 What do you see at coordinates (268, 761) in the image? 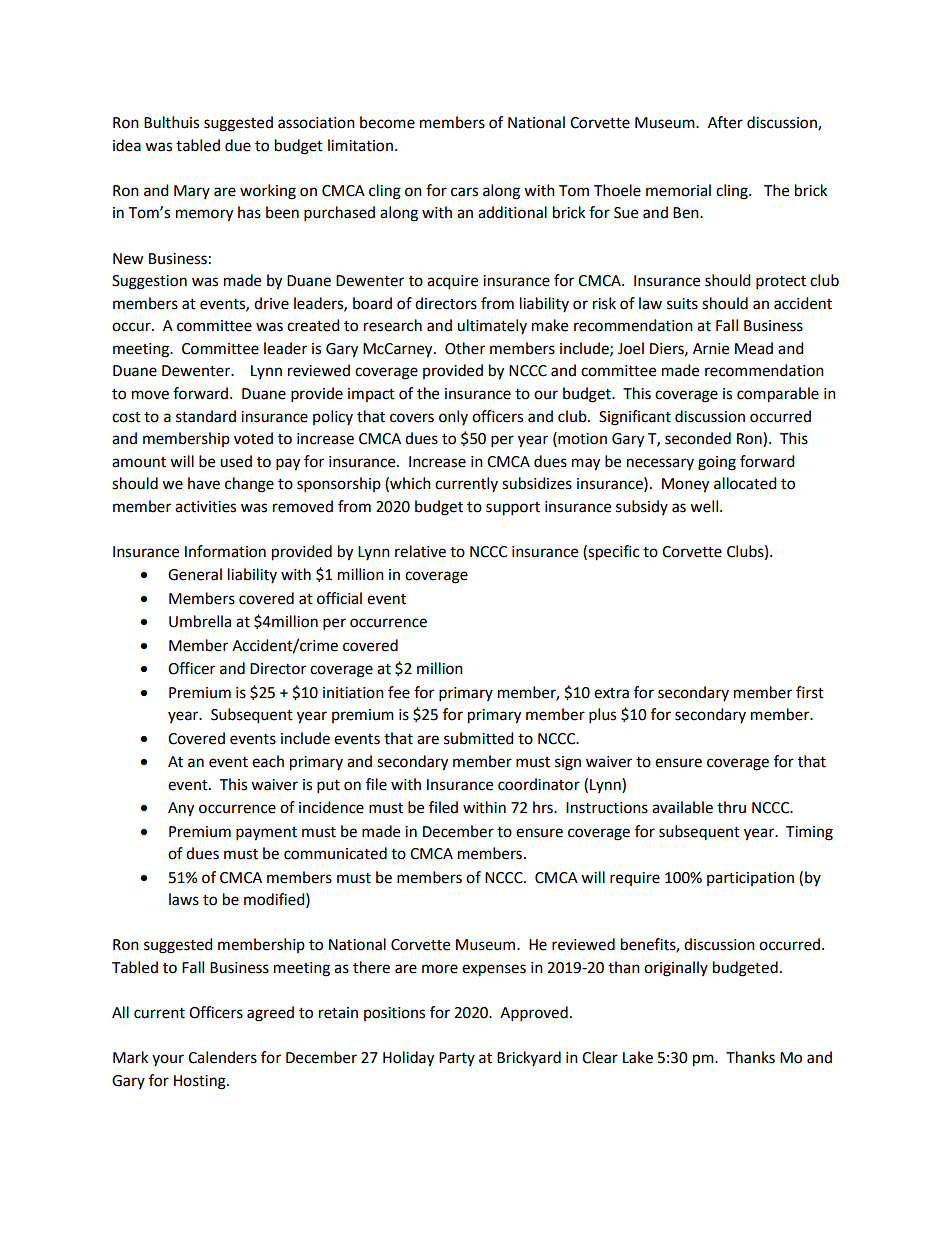
I see `each` at bounding box center [268, 761].
